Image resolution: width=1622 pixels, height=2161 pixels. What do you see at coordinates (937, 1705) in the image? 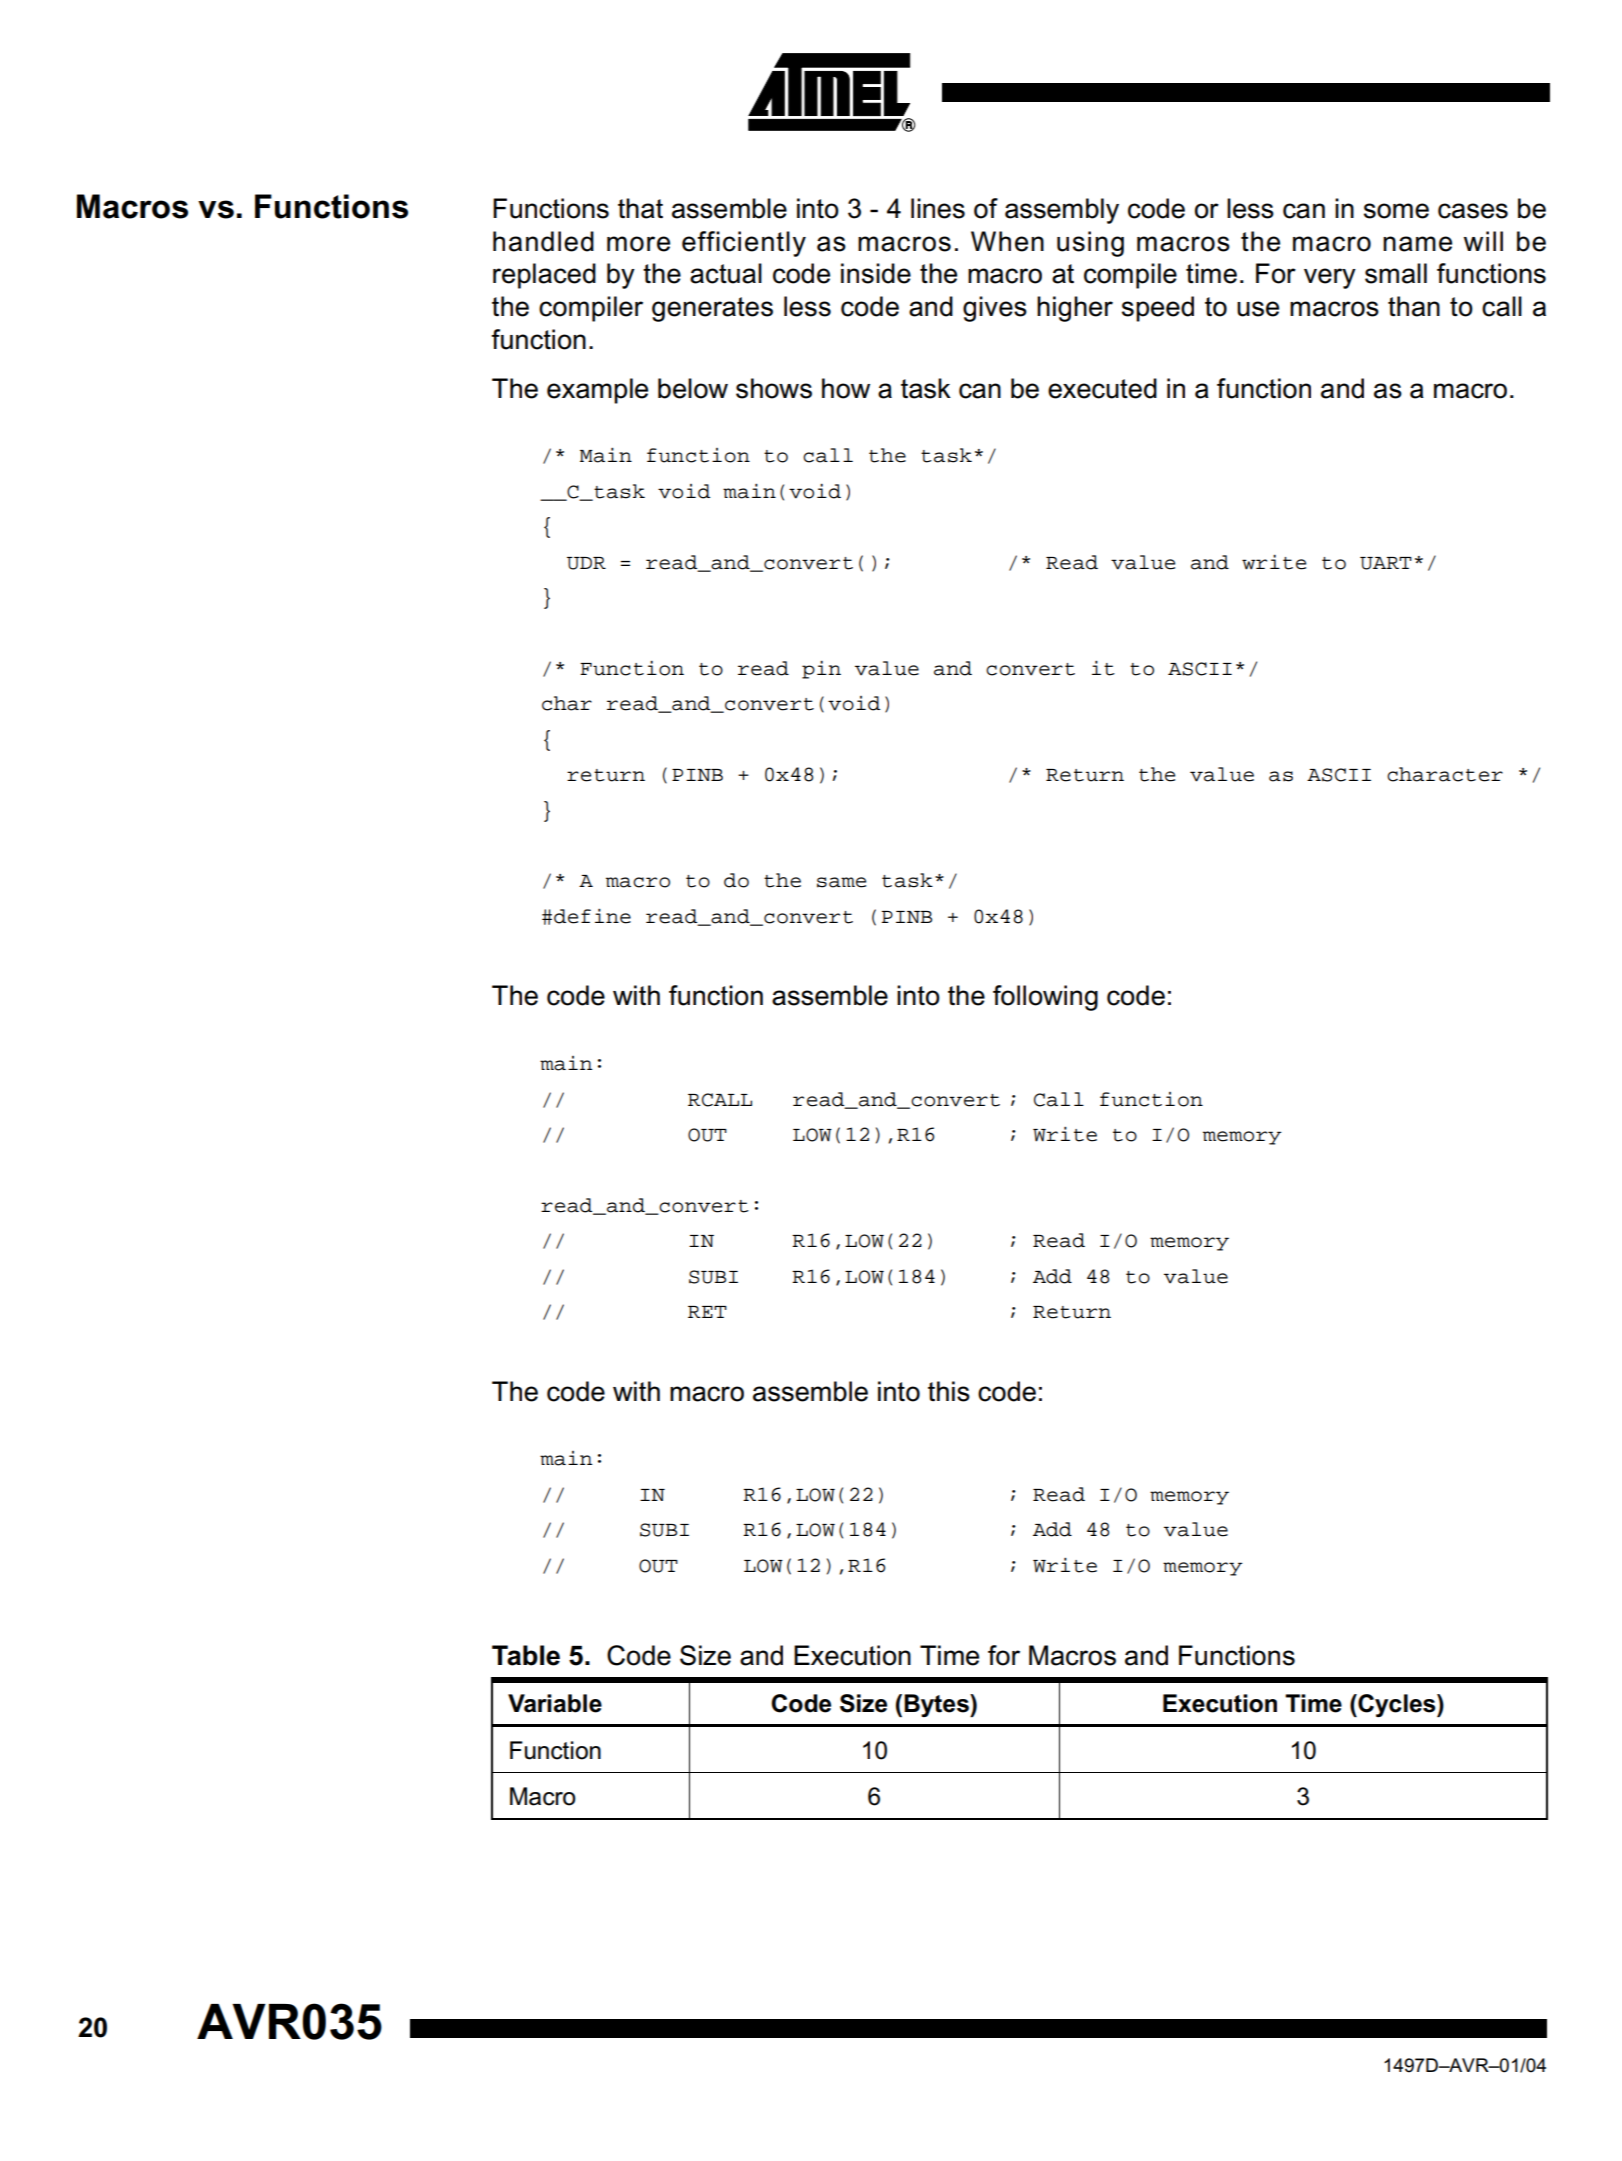
I see `Bytes` at bounding box center [937, 1705].
